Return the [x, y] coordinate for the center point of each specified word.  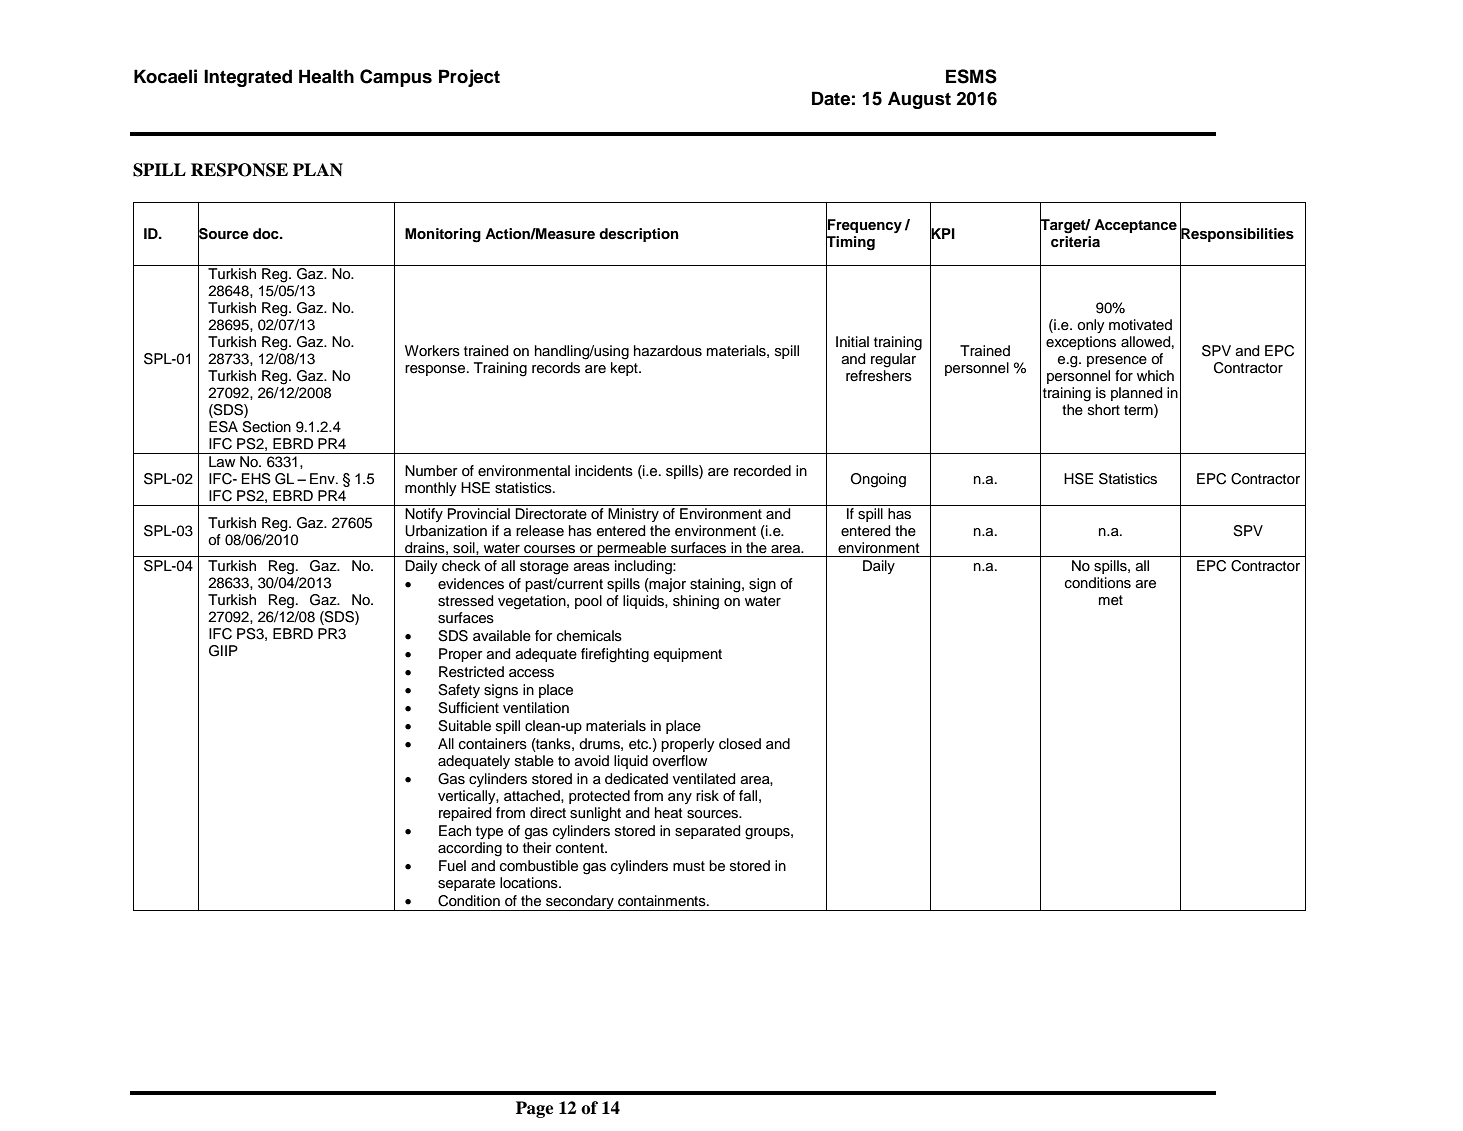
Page [534, 1109]
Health [326, 76]
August [919, 100]
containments [663, 901]
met [1111, 600]
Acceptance [1135, 226]
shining [696, 602]
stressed [466, 601]
